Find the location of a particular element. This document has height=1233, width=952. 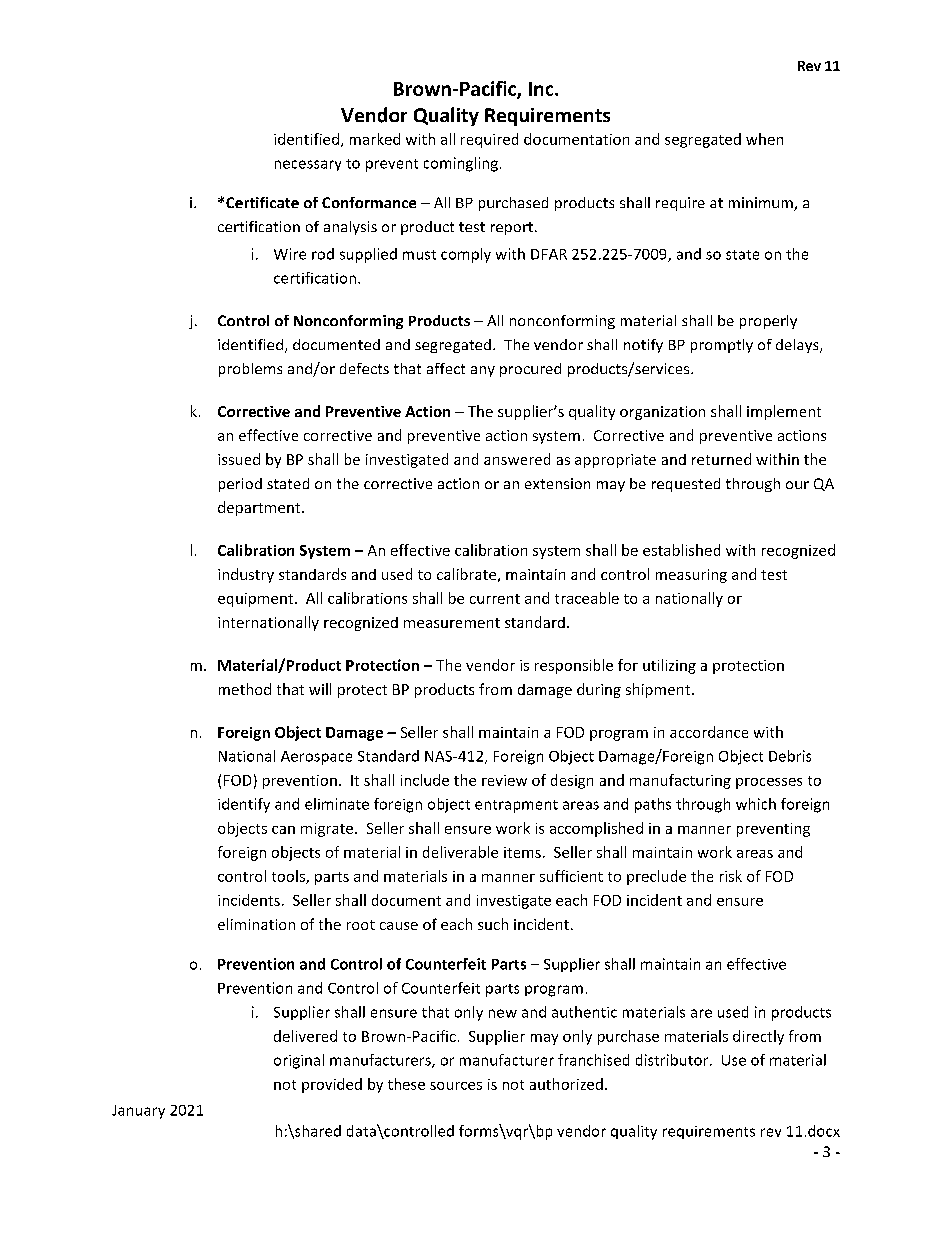

Certificate is located at coordinates (262, 202).
